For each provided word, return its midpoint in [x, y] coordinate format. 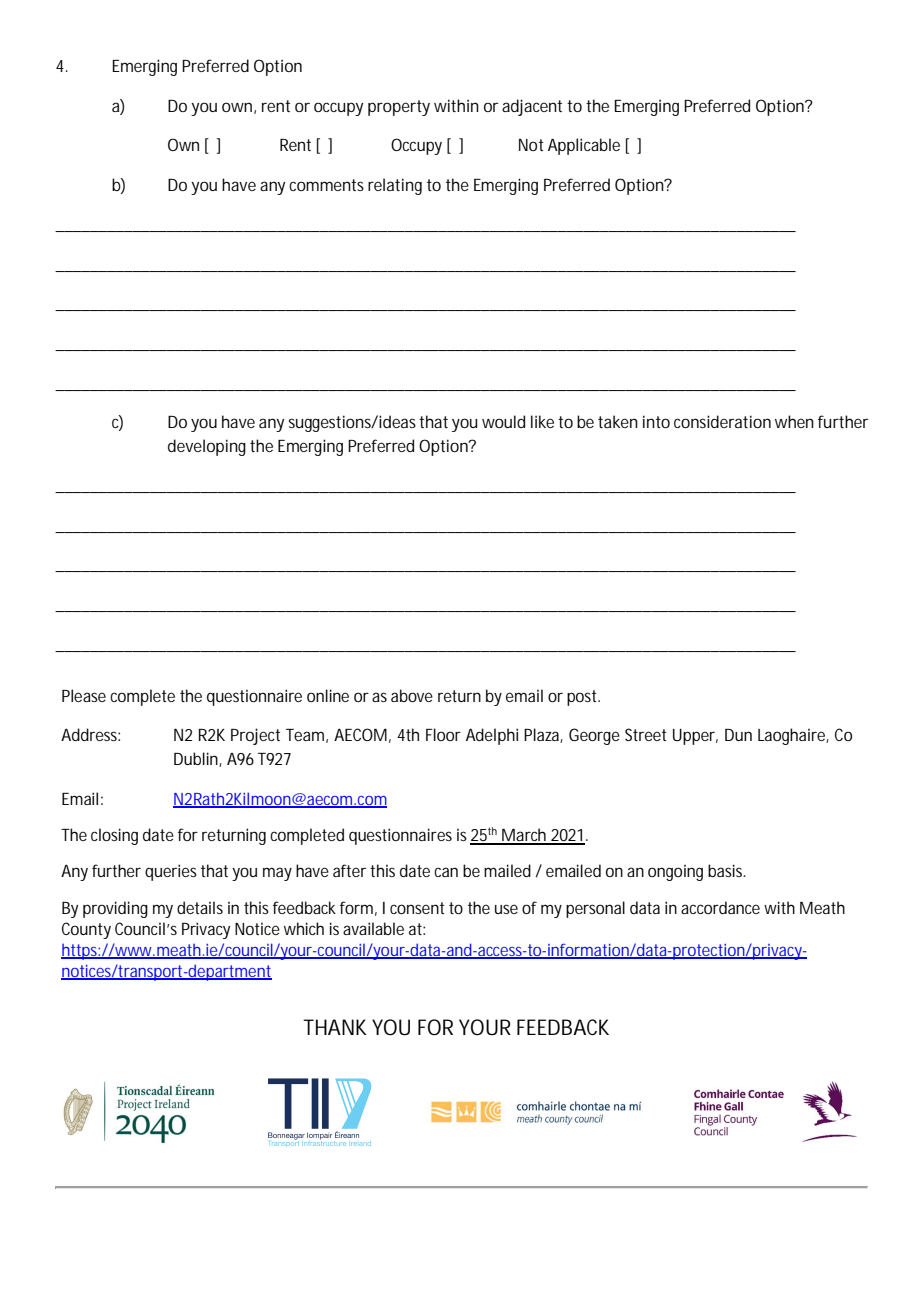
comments [326, 185]
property [399, 108]
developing [207, 447]
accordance [720, 907]
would [503, 421]
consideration [722, 421]
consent [417, 908]
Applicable [584, 146]
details [200, 907]
